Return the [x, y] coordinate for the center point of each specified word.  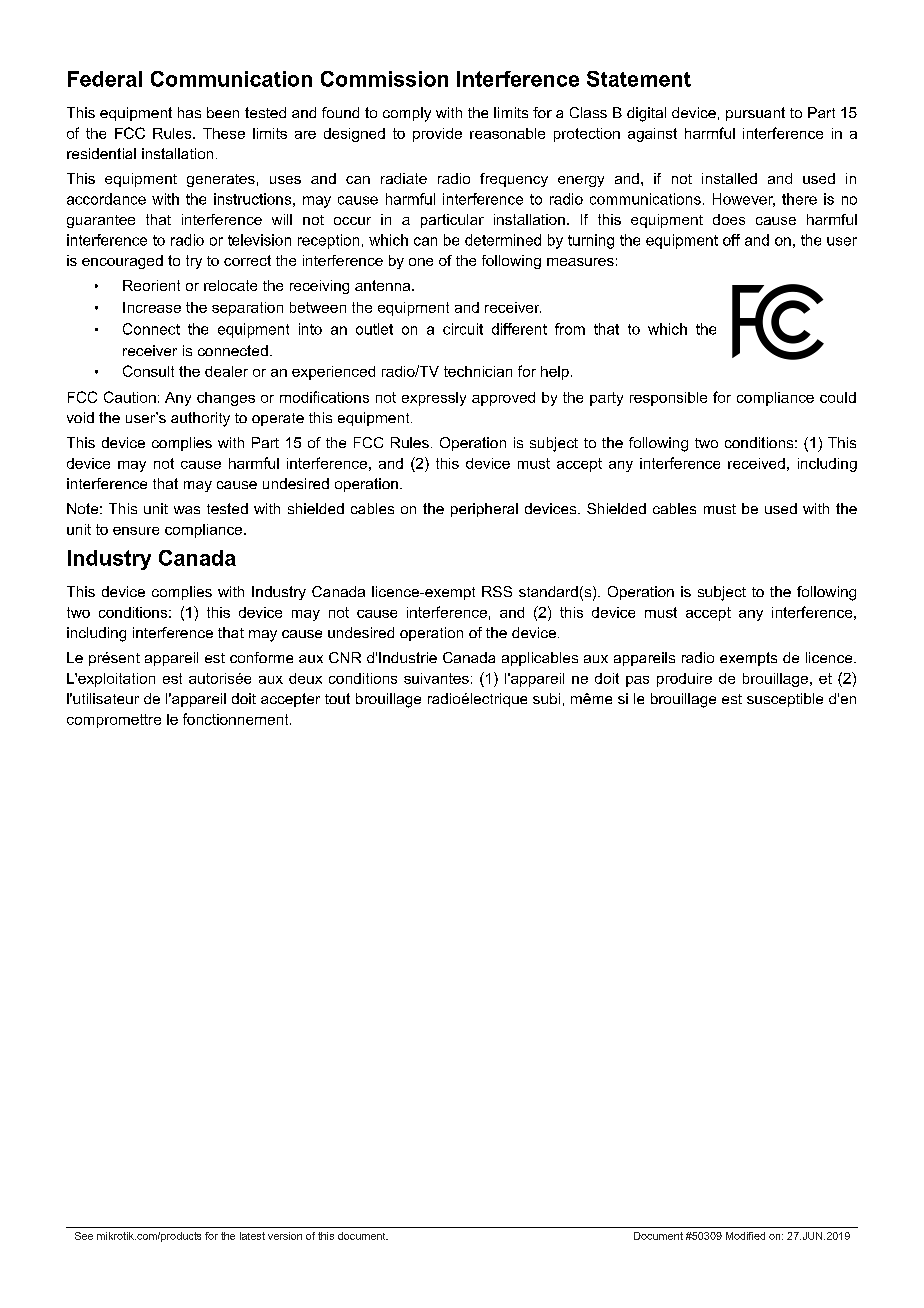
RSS [497, 591]
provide [437, 135]
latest [252, 1236]
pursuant [755, 114]
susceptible [785, 700]
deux [305, 678]
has [189, 112]
